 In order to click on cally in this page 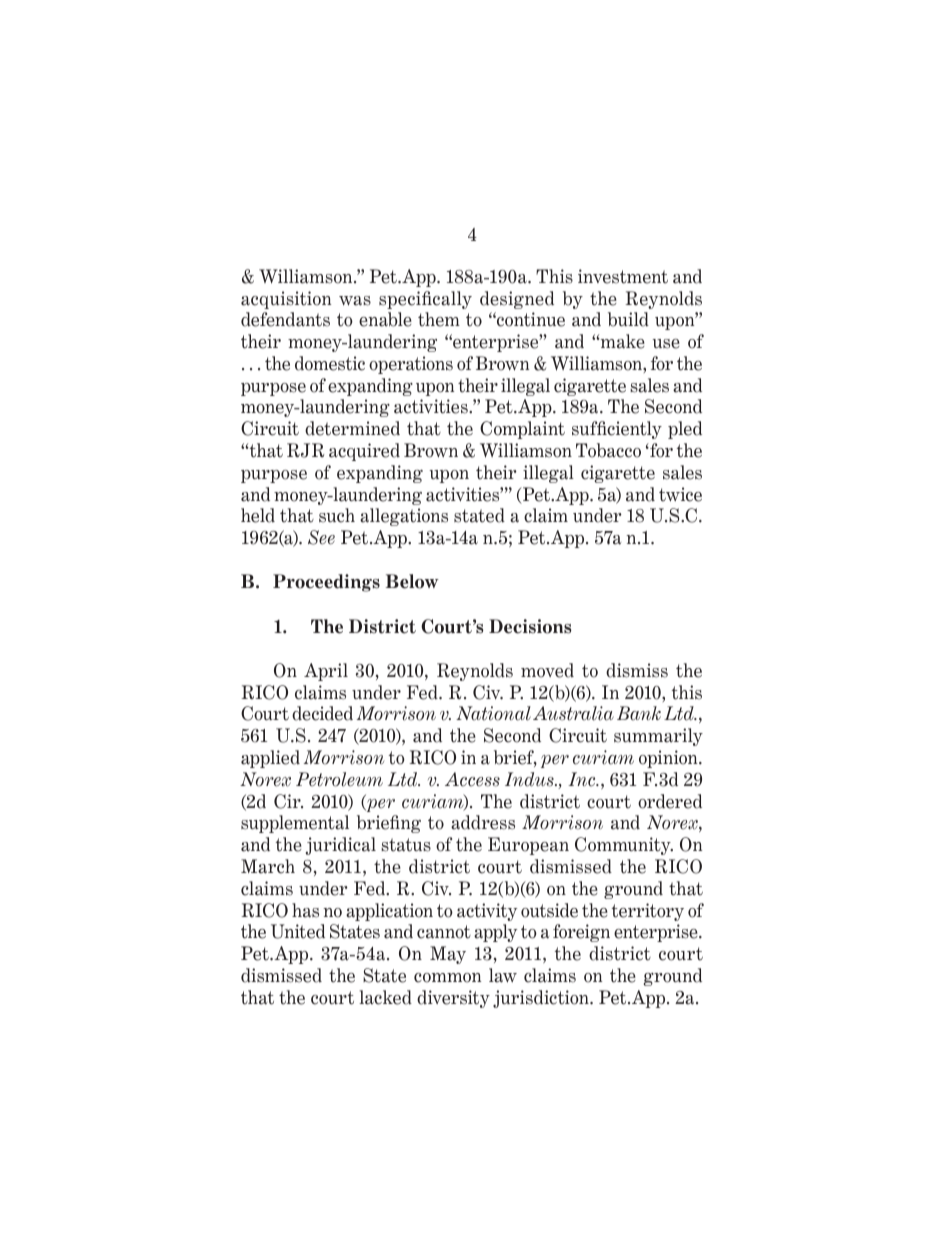, I will do `click(452, 300)`.
